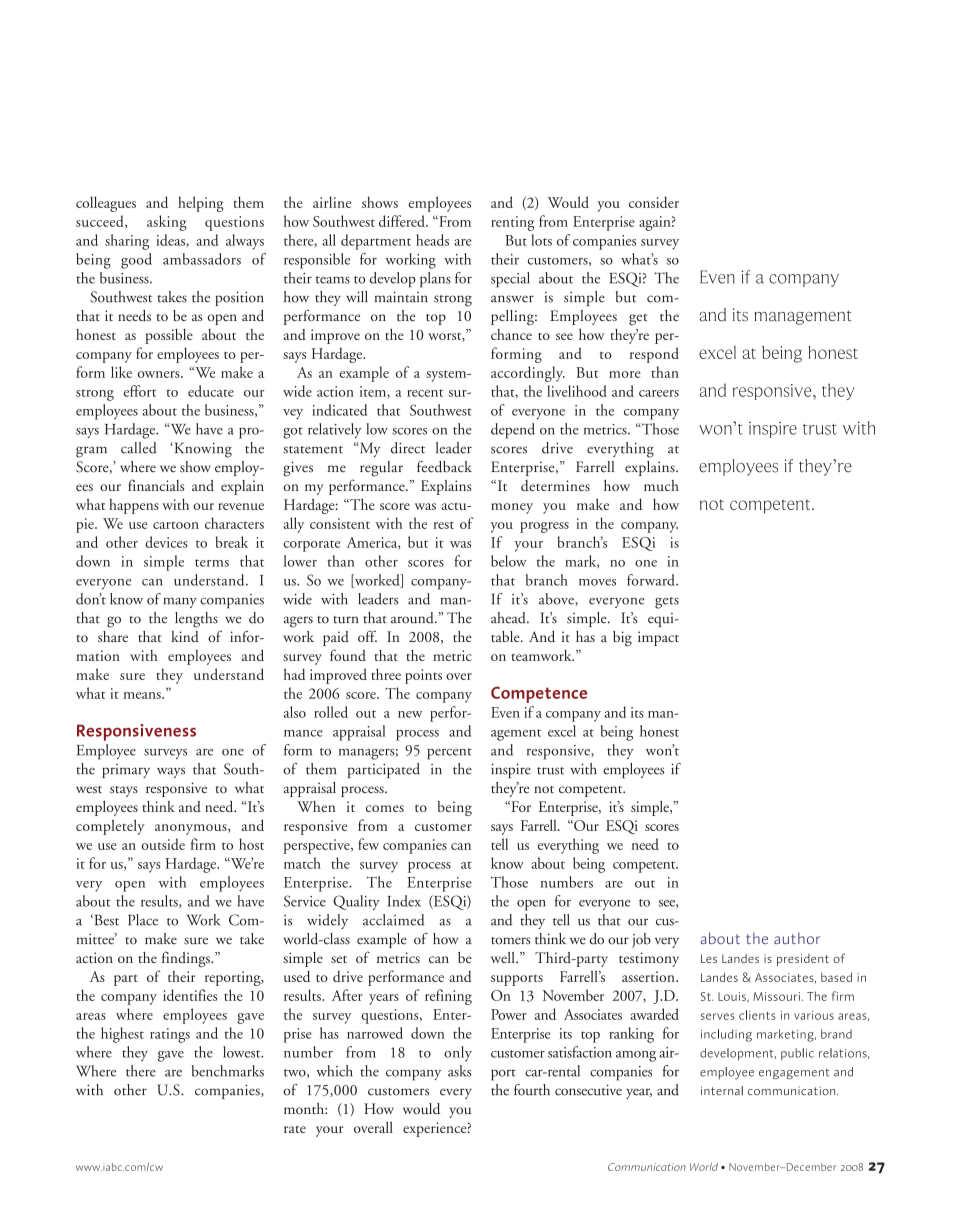  I want to click on impact, so click(658, 638).
